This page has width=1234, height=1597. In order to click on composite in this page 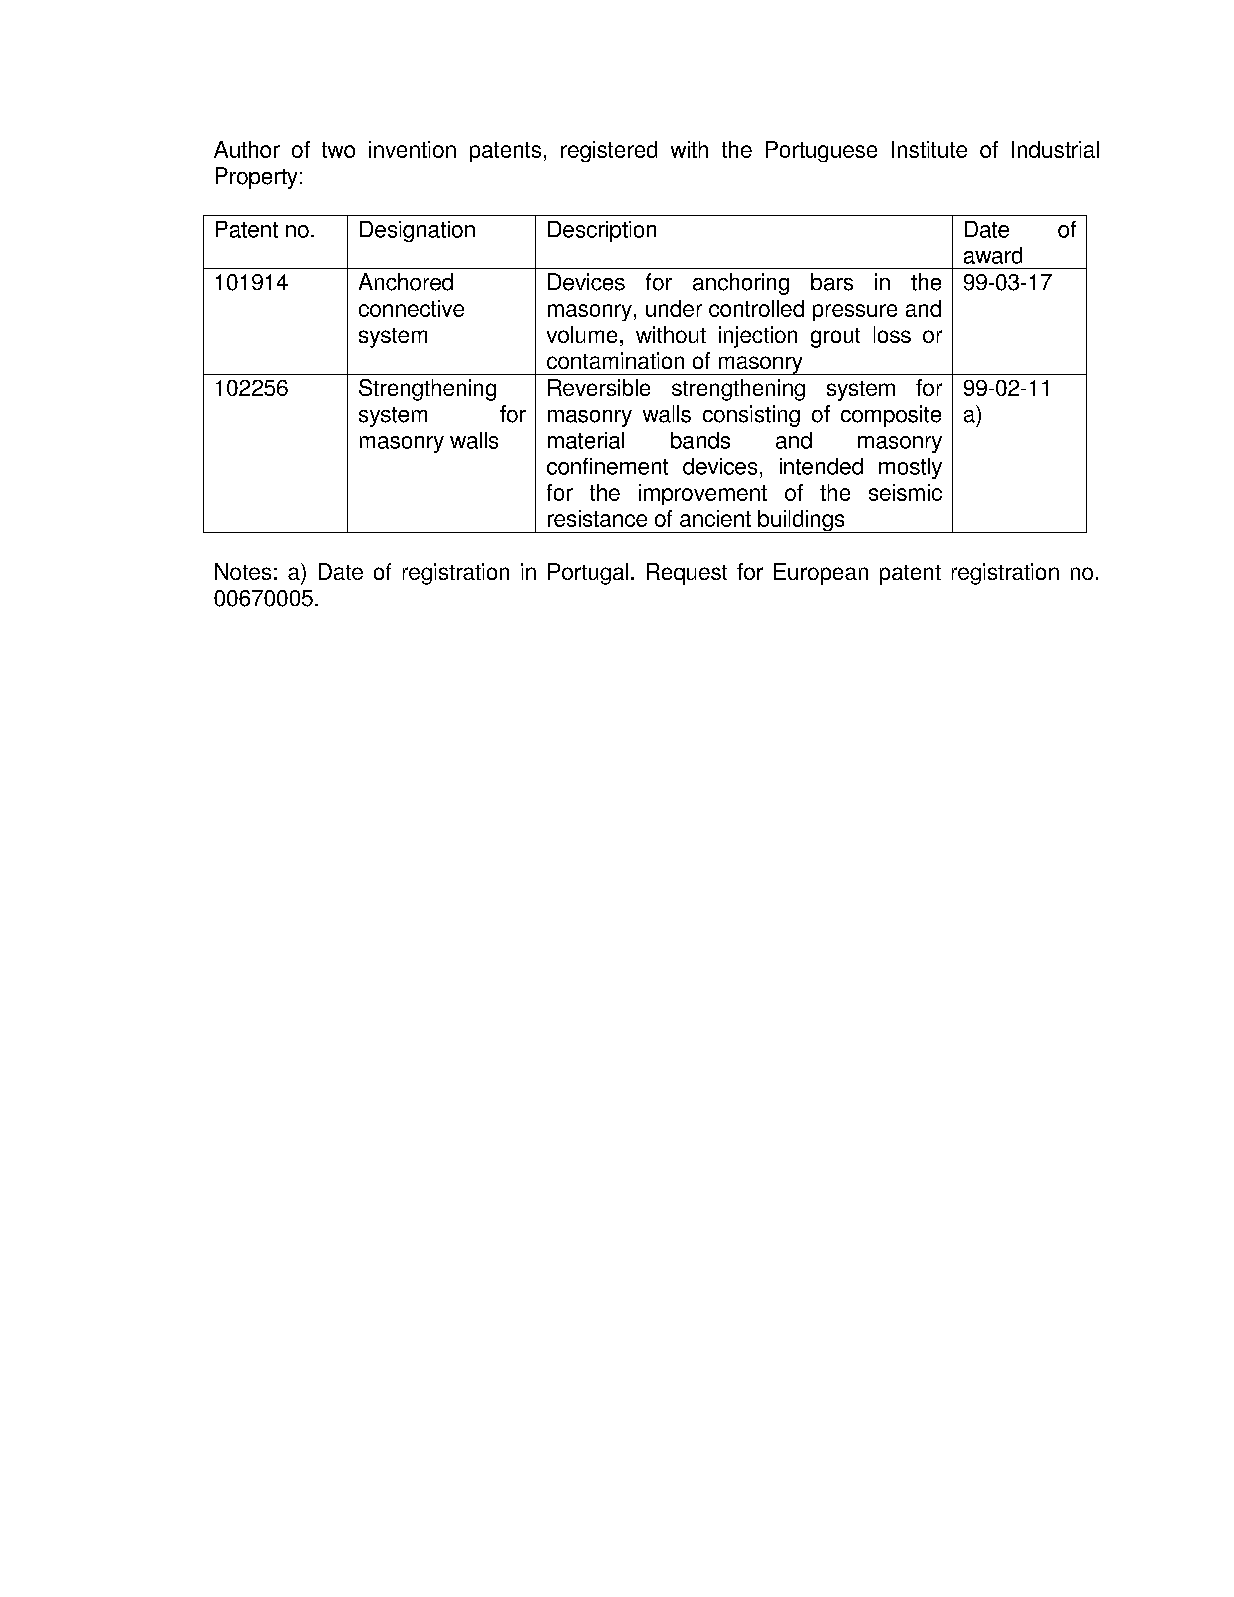, I will do `click(891, 416)`.
